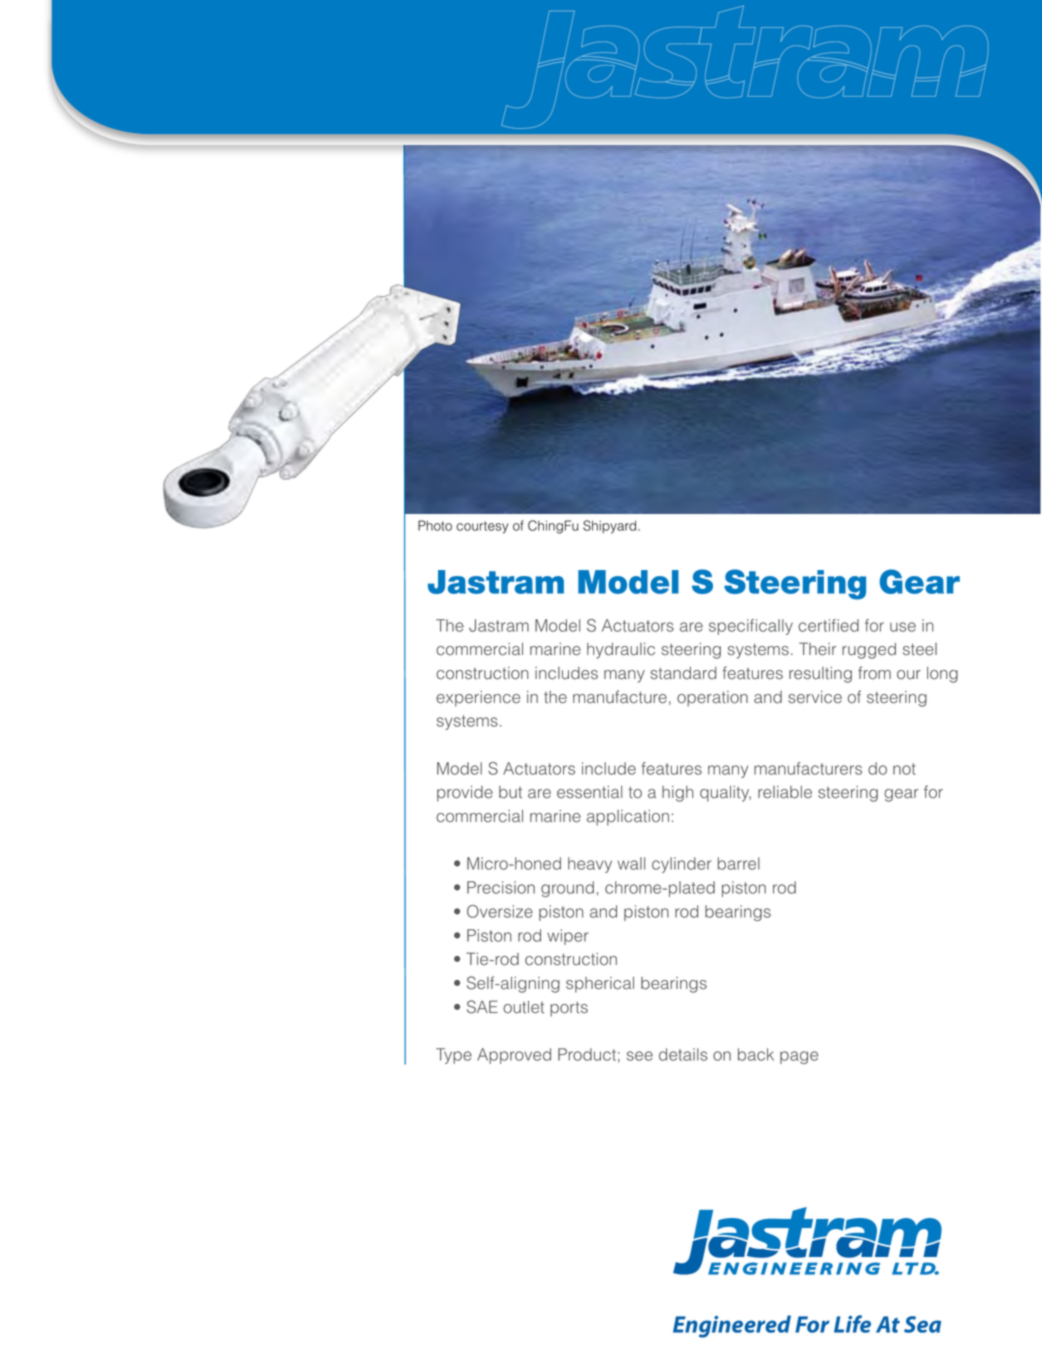 The image size is (1042, 1349). I want to click on from, so click(874, 673).
